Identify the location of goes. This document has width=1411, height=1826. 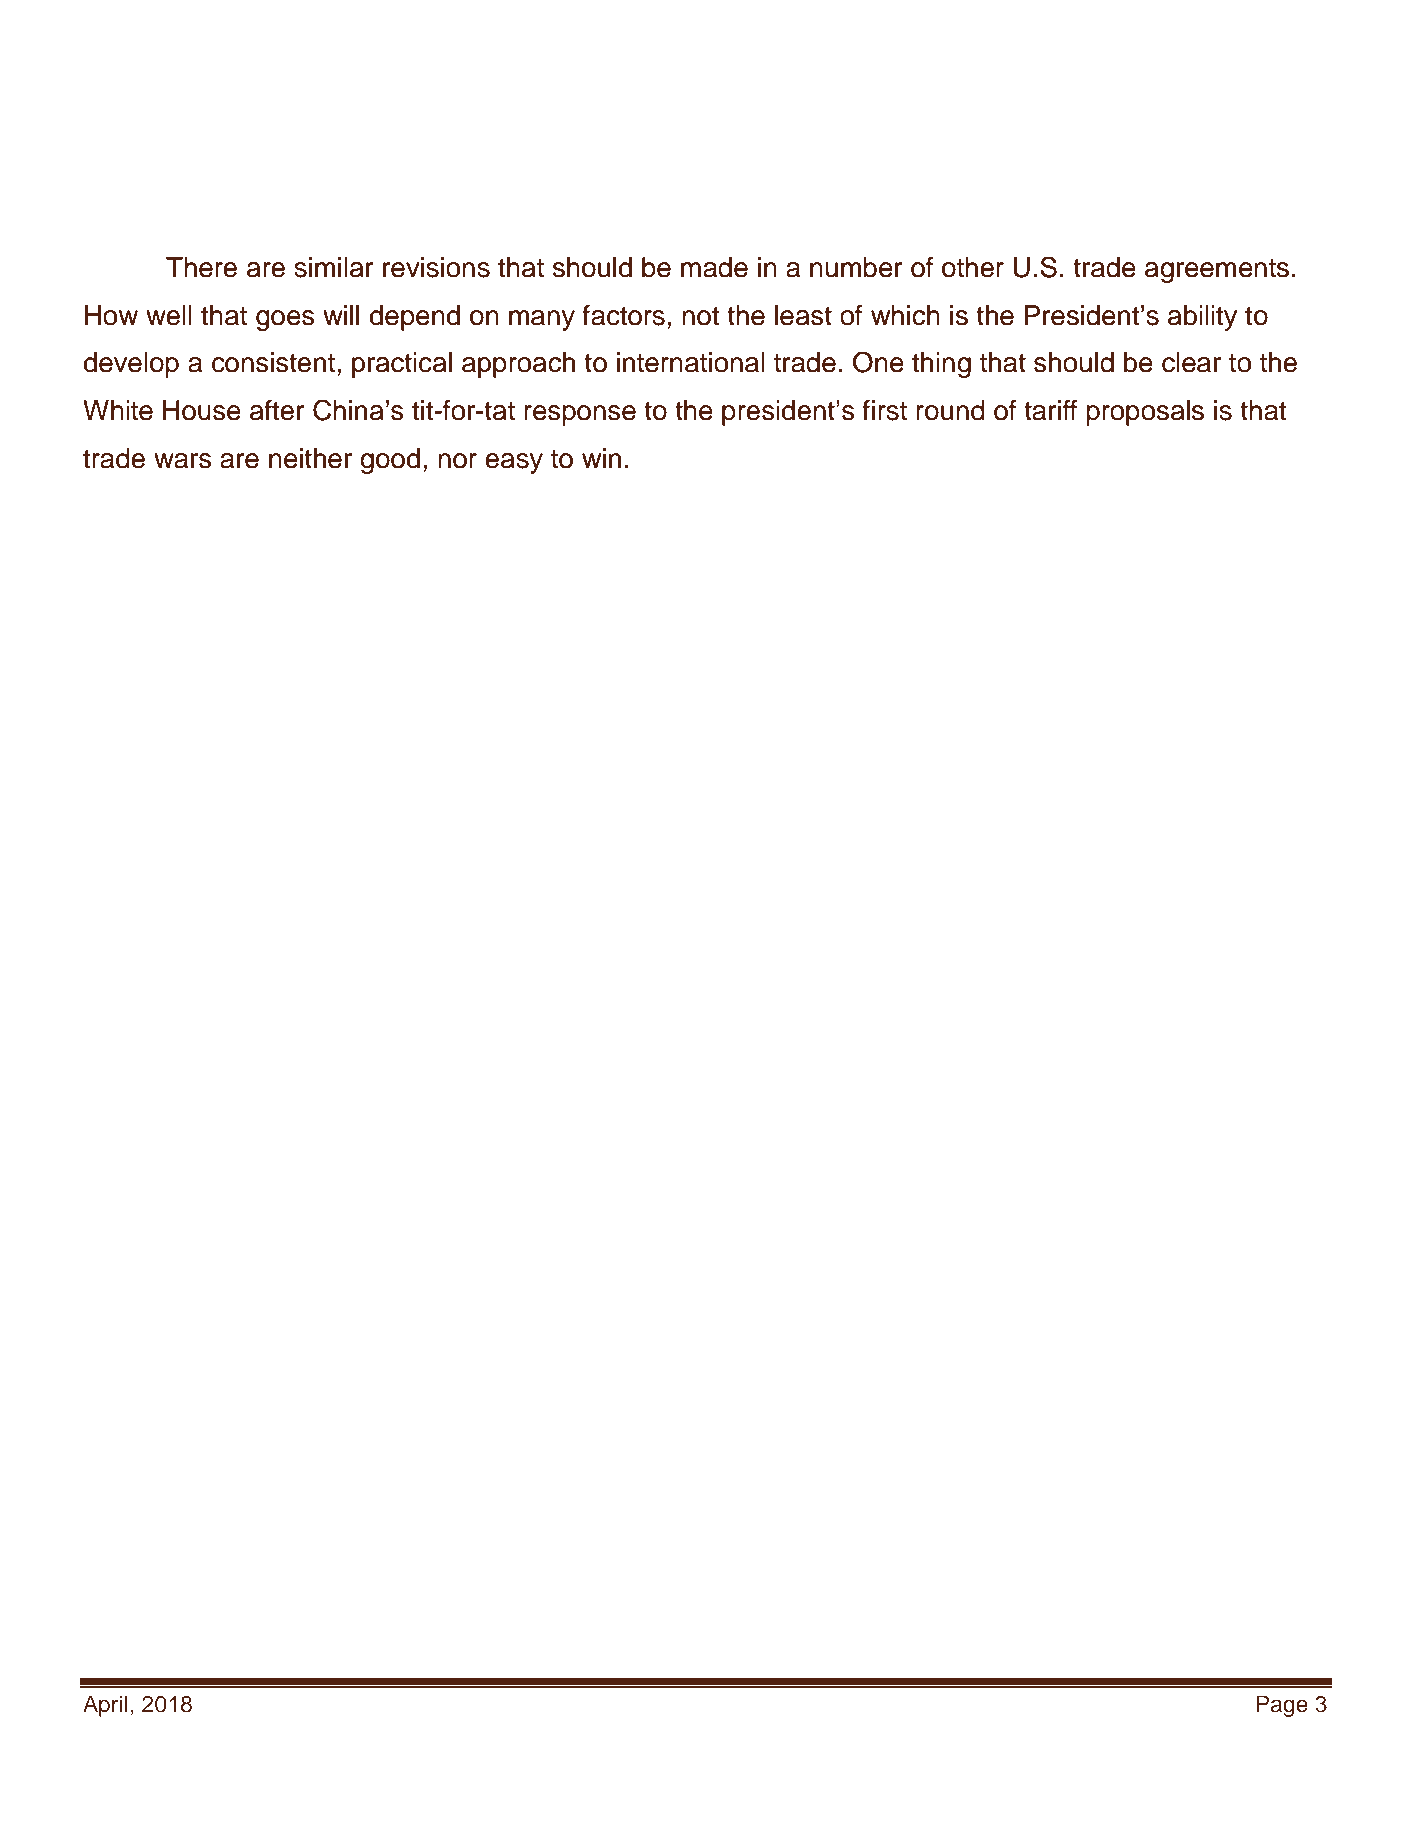
(285, 320).
